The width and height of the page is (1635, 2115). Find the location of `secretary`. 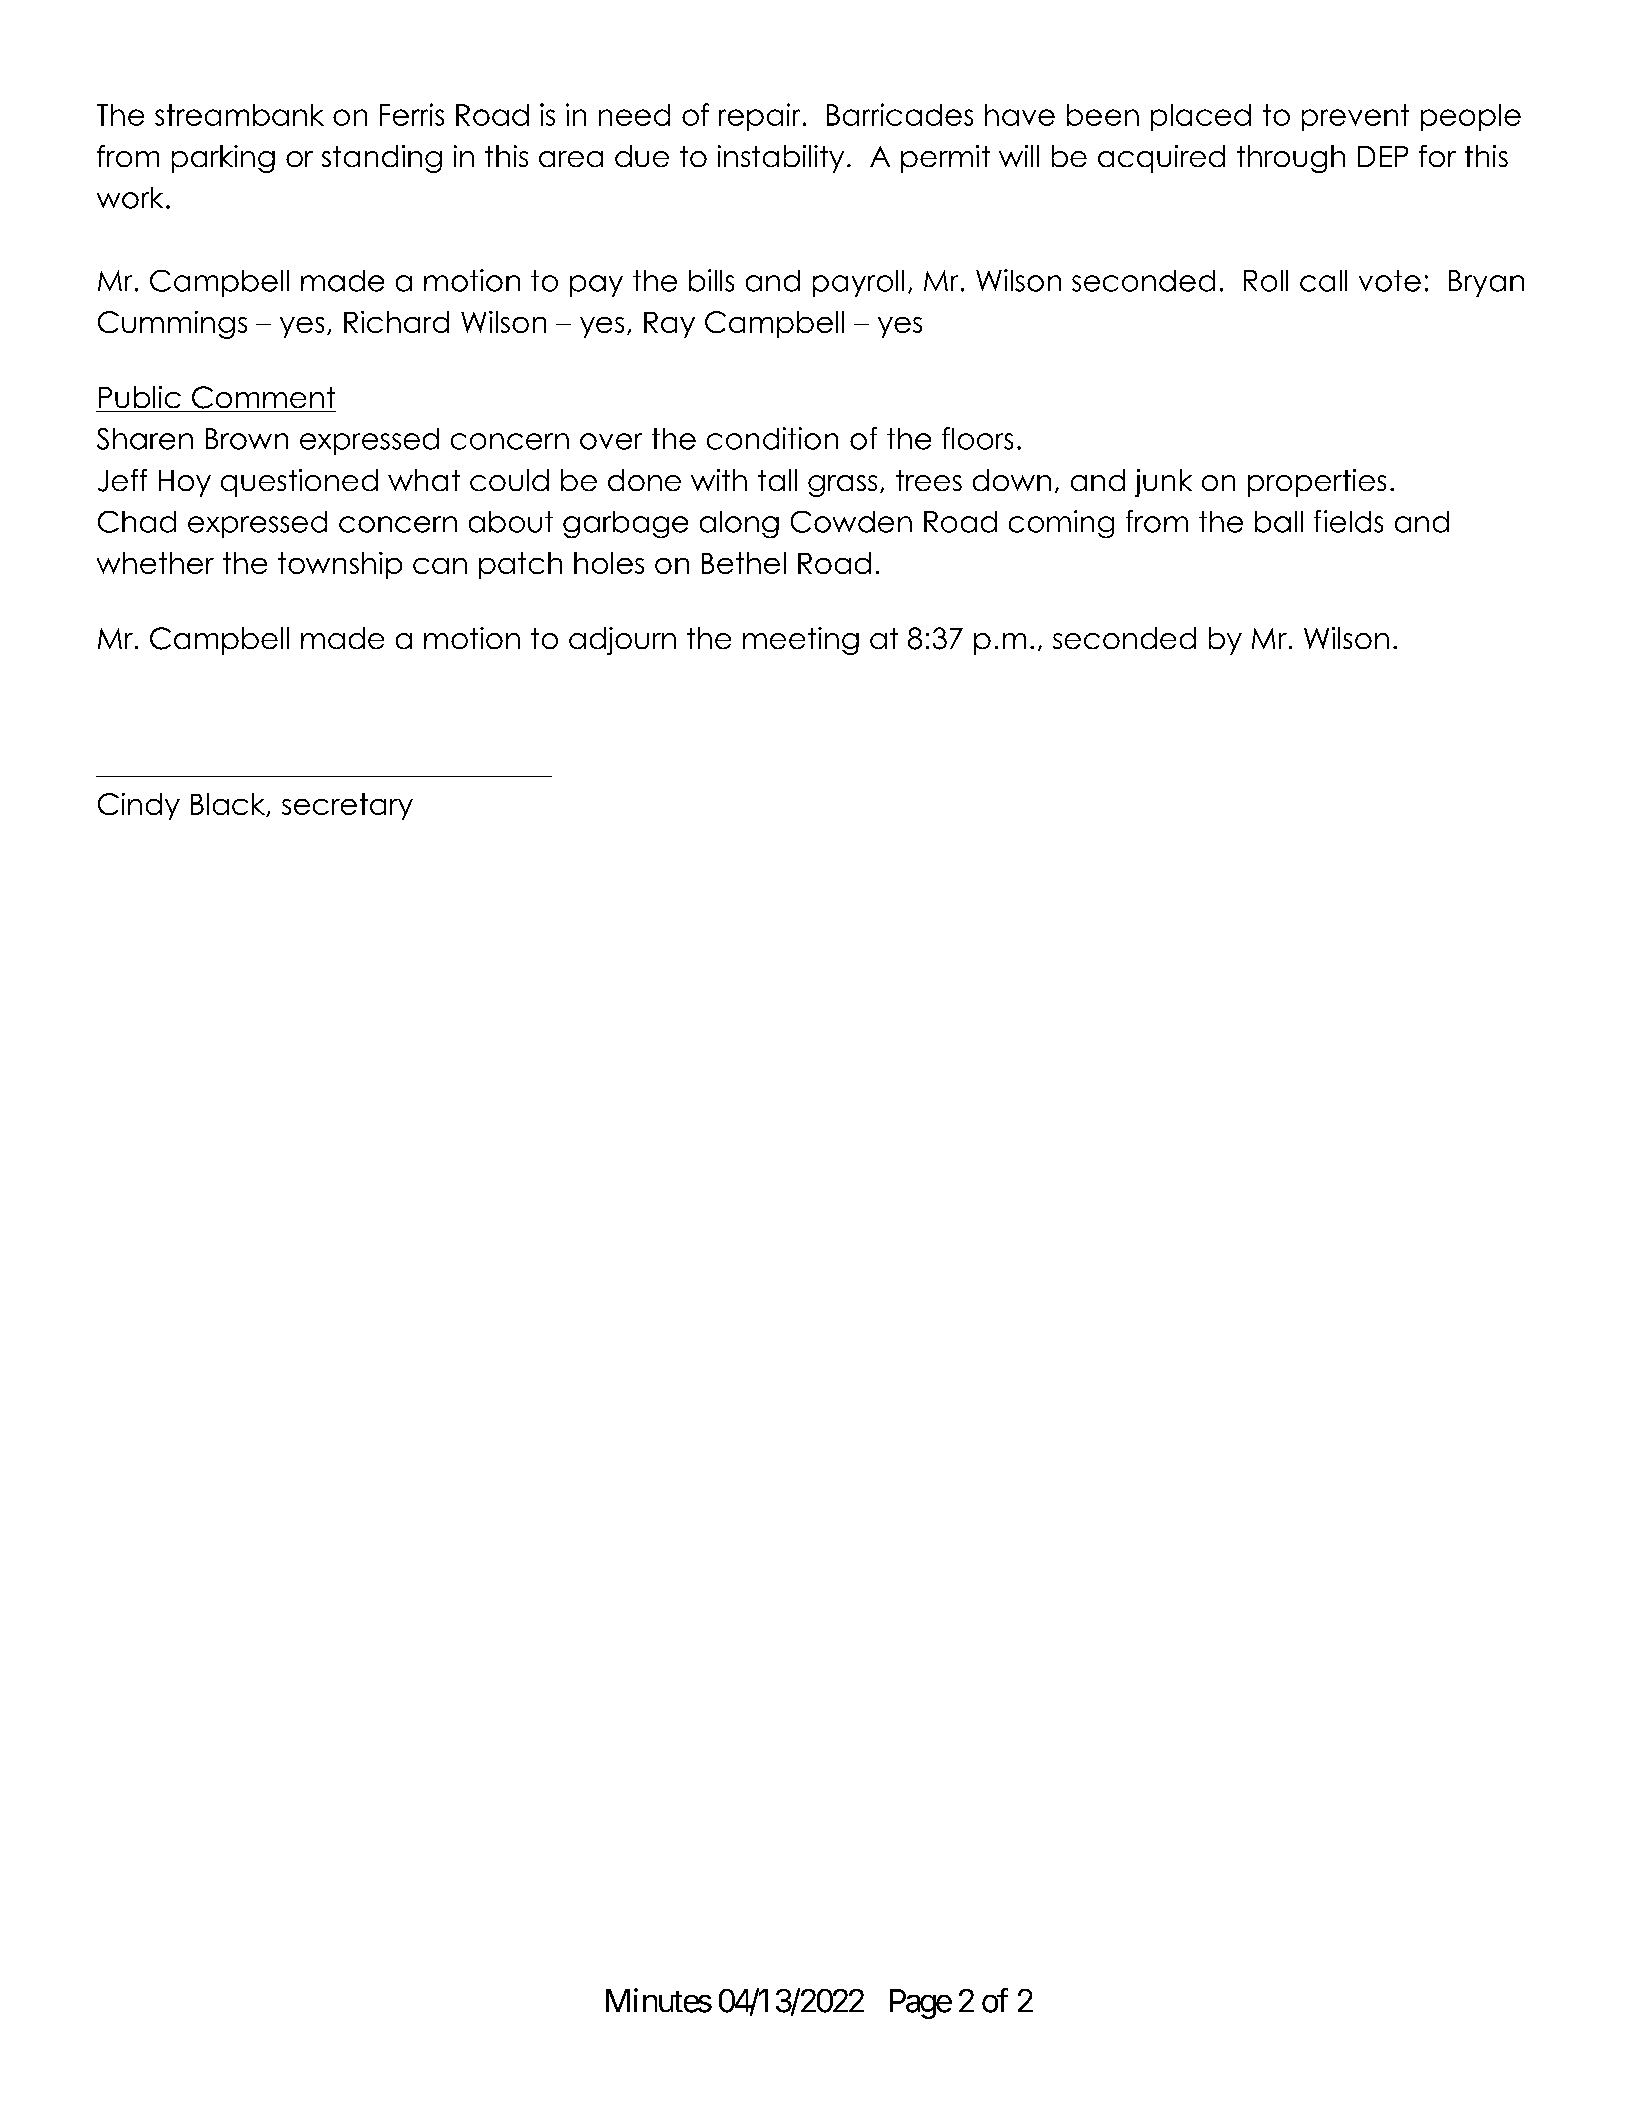

secretary is located at coordinates (347, 806).
